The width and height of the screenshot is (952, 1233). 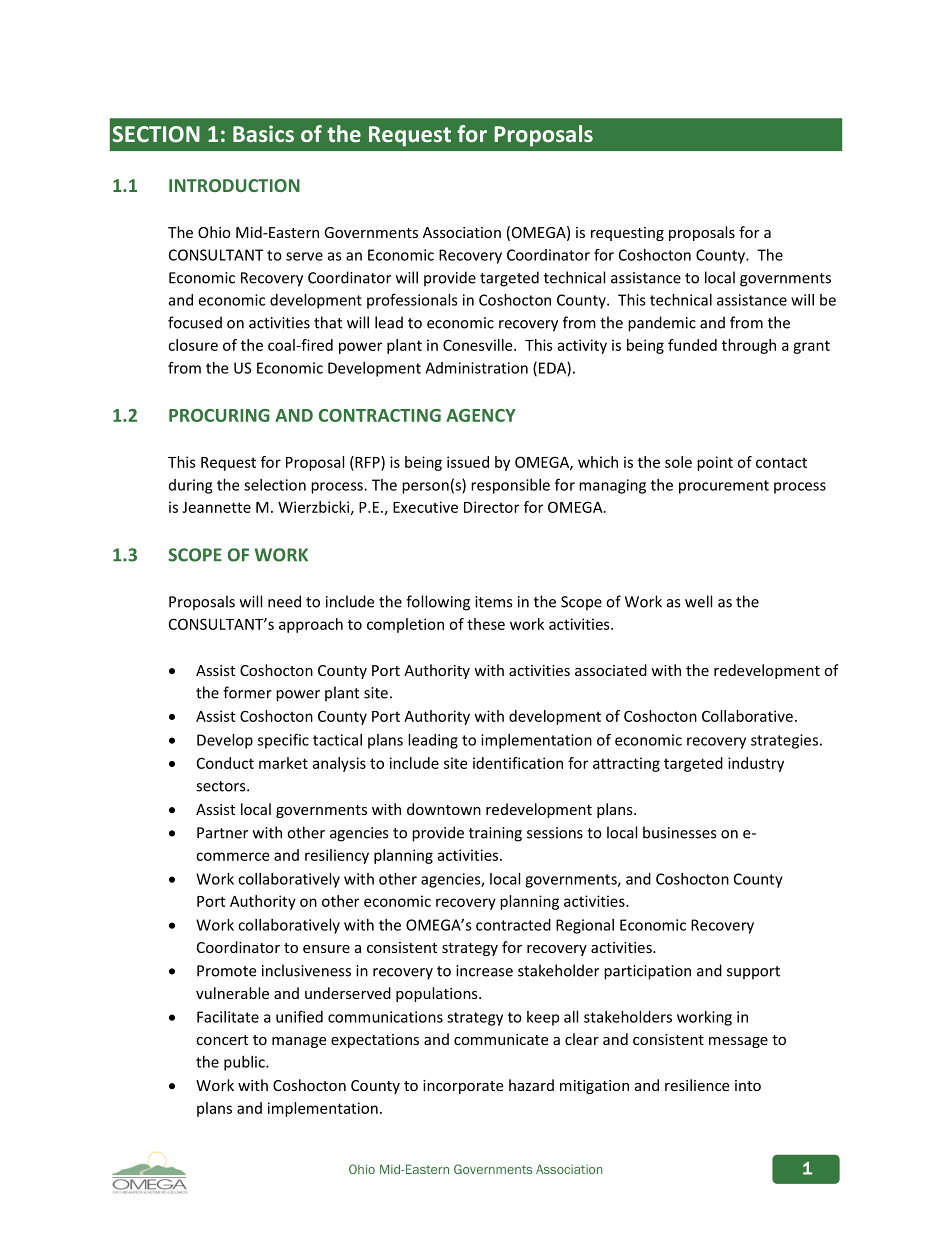 What do you see at coordinates (225, 763) in the screenshot?
I see `Conduct` at bounding box center [225, 763].
